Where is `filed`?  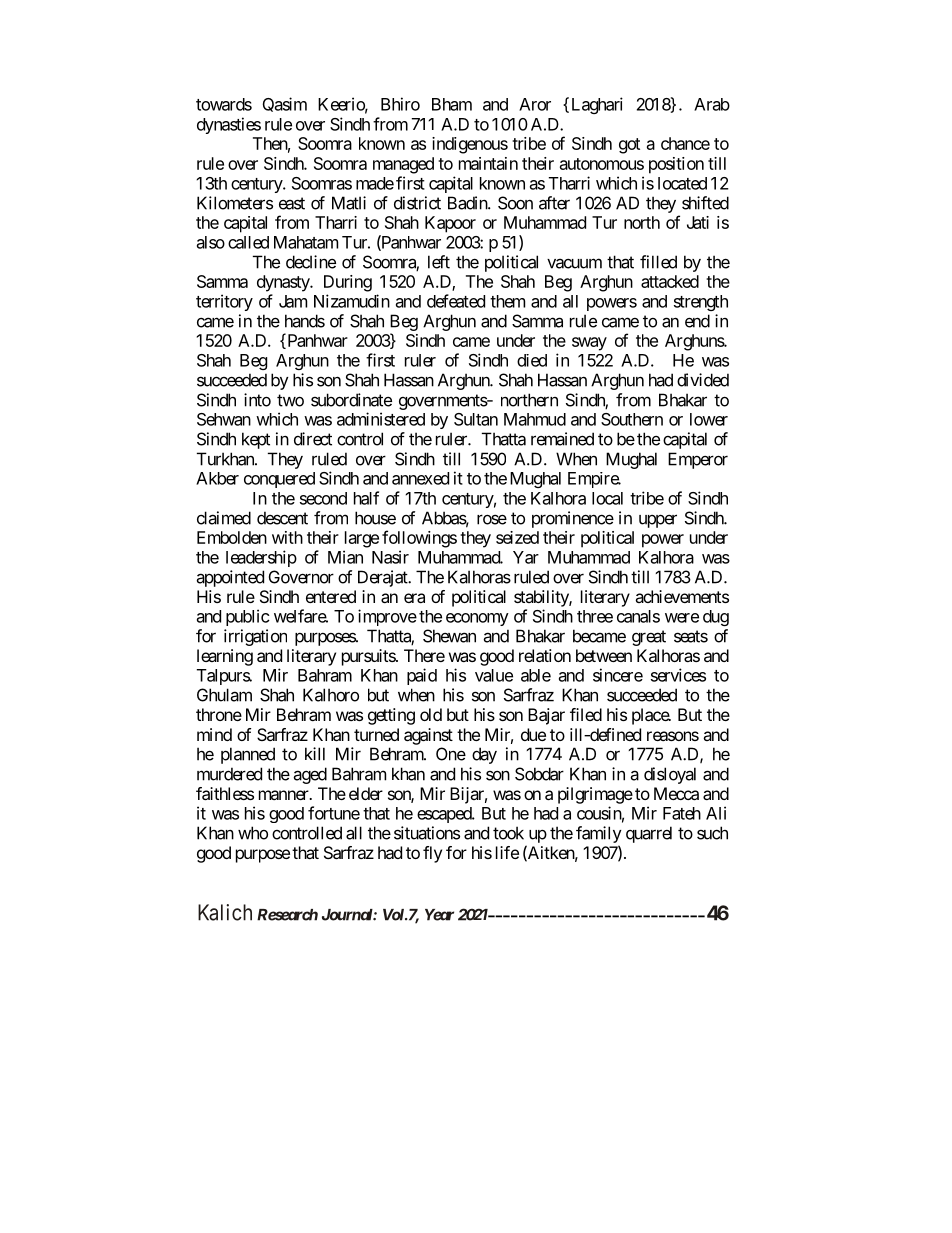 filed is located at coordinates (586, 714).
